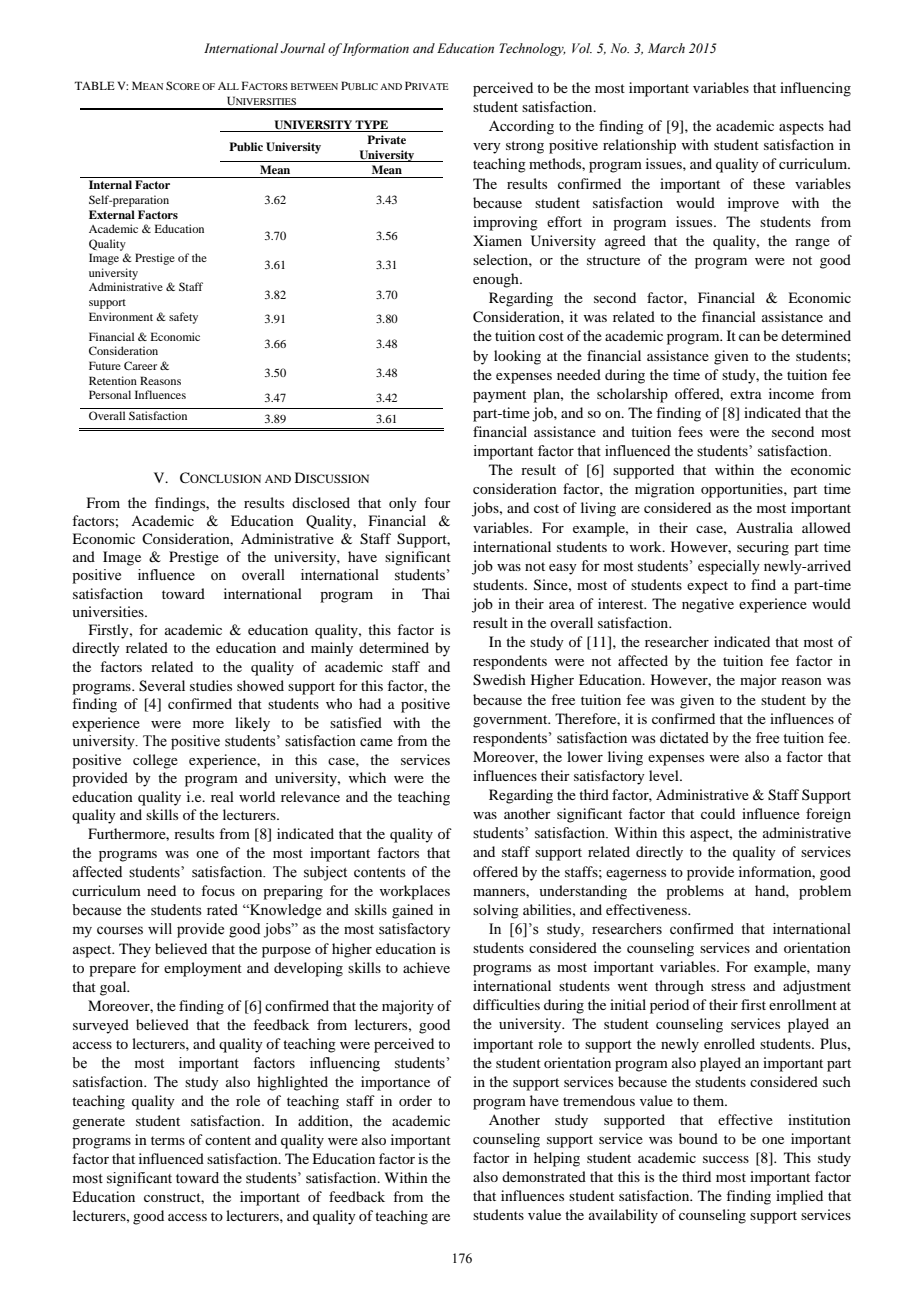 This screenshot has width=924, height=1308. I want to click on negative, so click(708, 605).
